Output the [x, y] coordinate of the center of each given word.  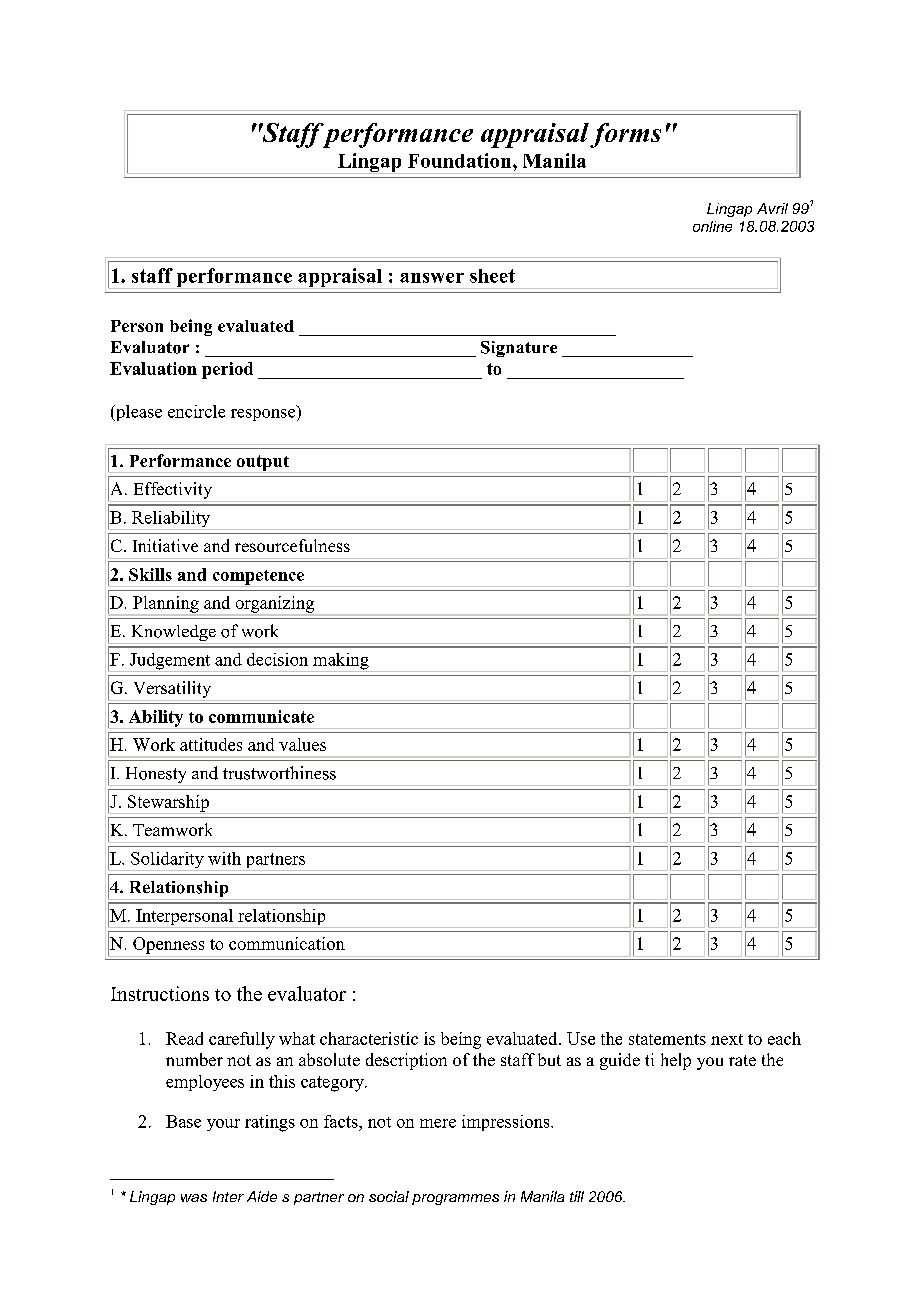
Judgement [170, 662]
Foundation [461, 160]
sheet [492, 276]
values [302, 744]
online [712, 226]
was [194, 1198]
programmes [455, 1199]
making [341, 662]
